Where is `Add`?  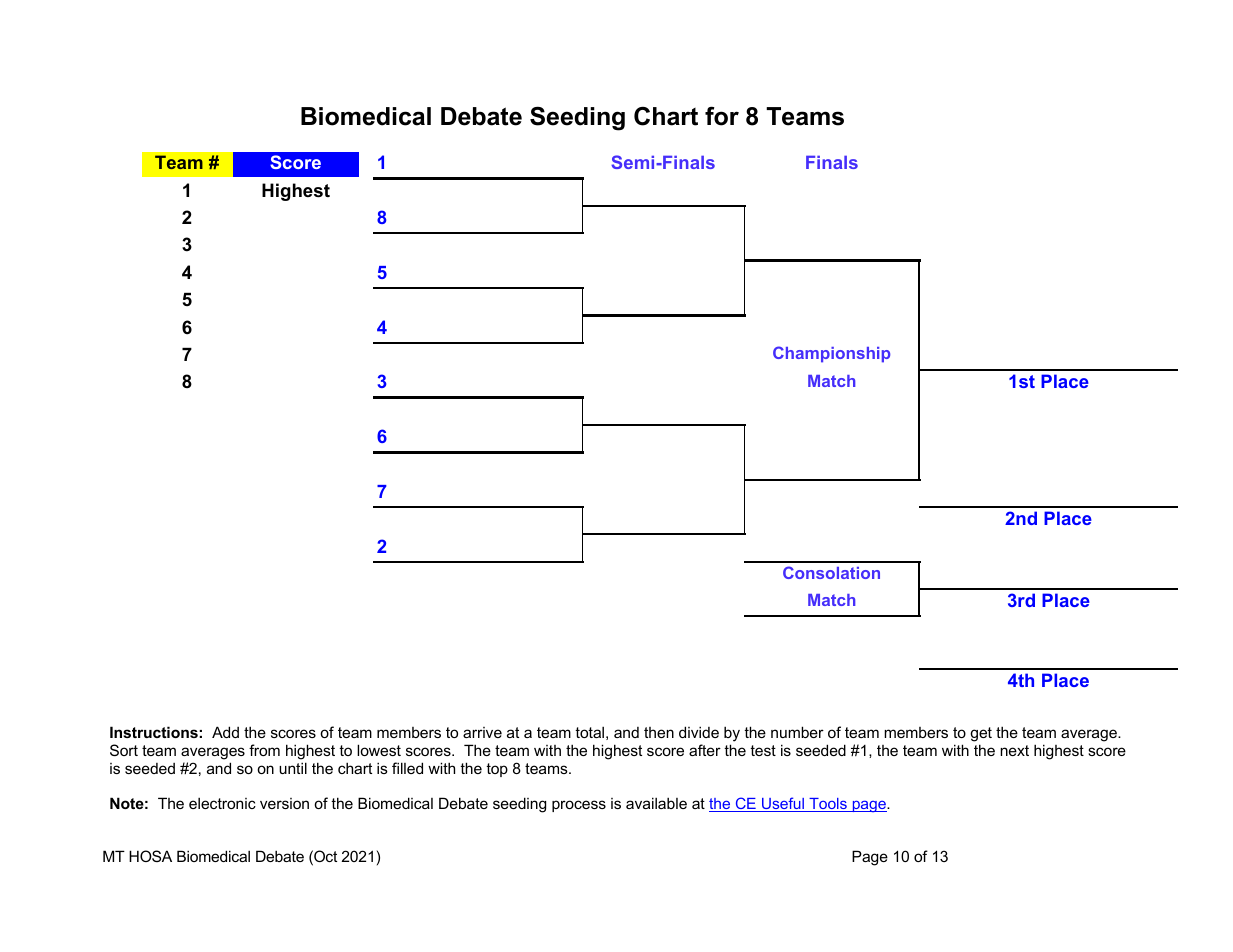
Add is located at coordinates (225, 732).
